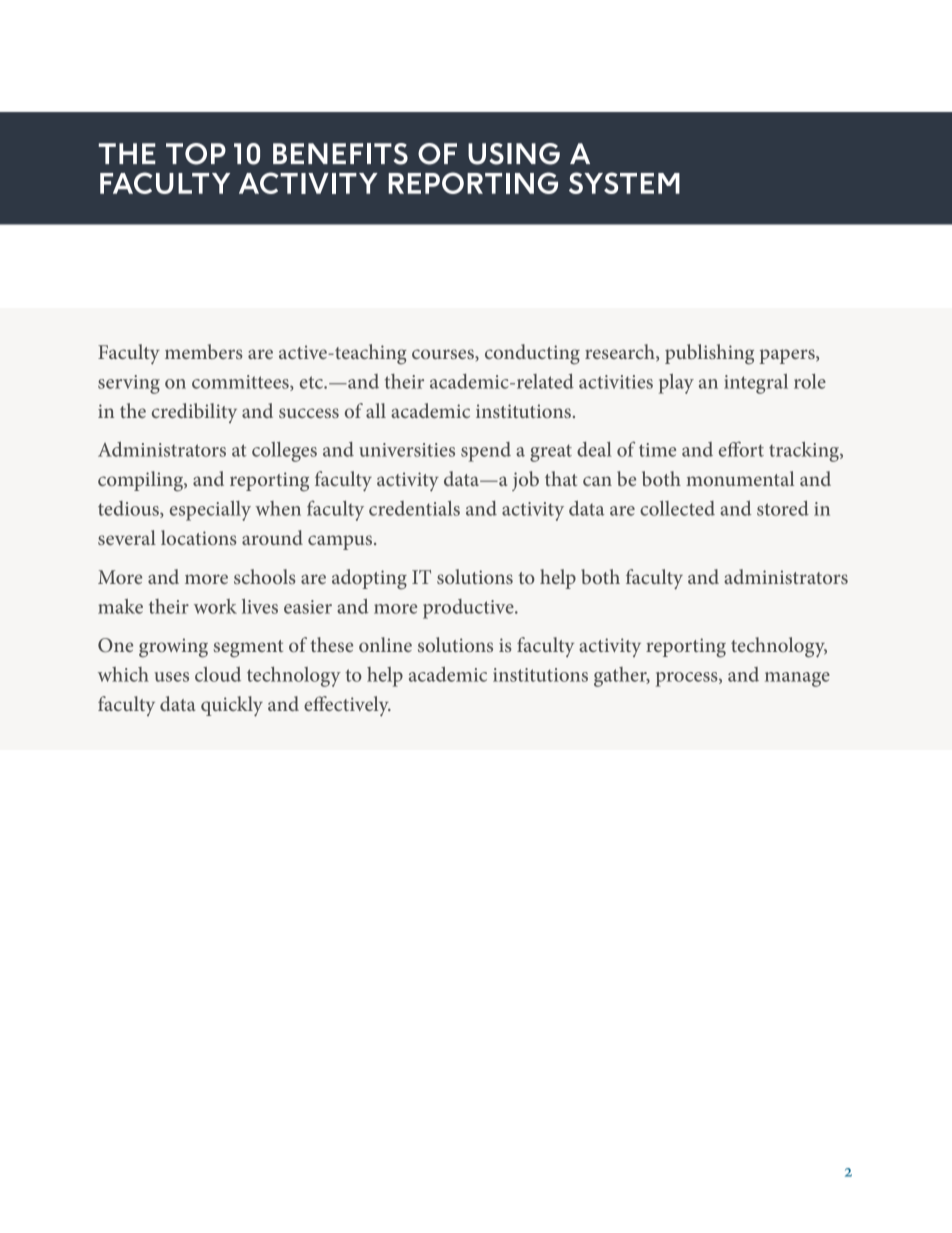  What do you see at coordinates (196, 154) in the screenshot?
I see `TOP` at bounding box center [196, 154].
